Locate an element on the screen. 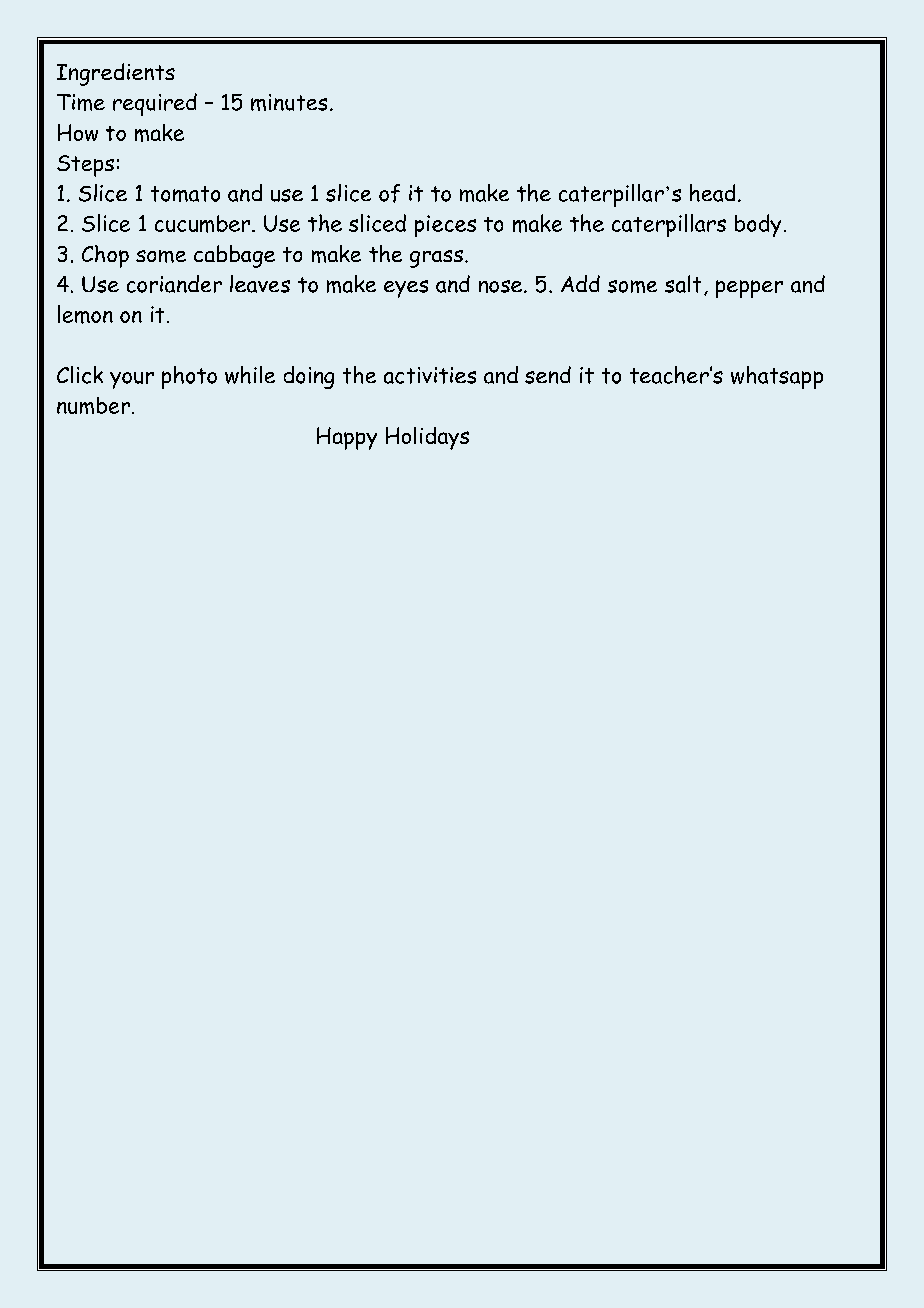 The width and height of the screenshot is (924, 1308). body is located at coordinates (758, 225).
